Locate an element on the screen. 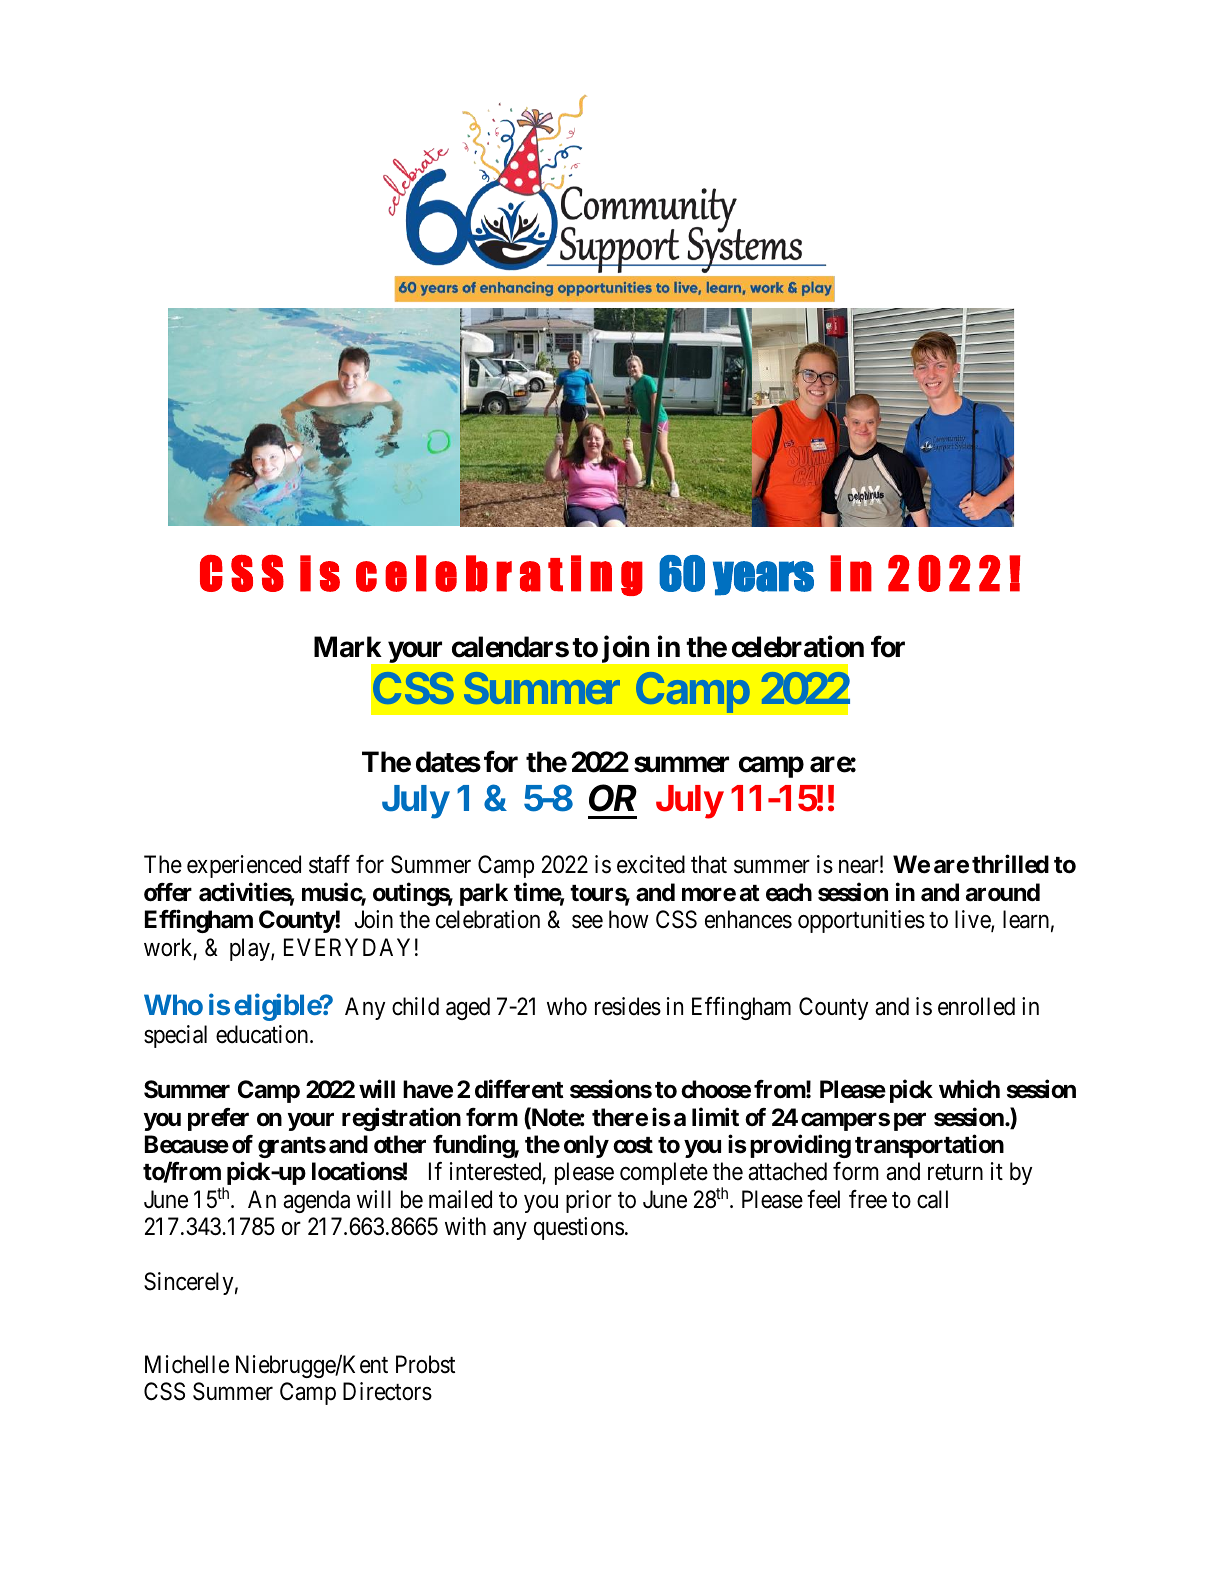 The width and height of the screenshot is (1219, 1578). Michelle is located at coordinates (187, 1364).
